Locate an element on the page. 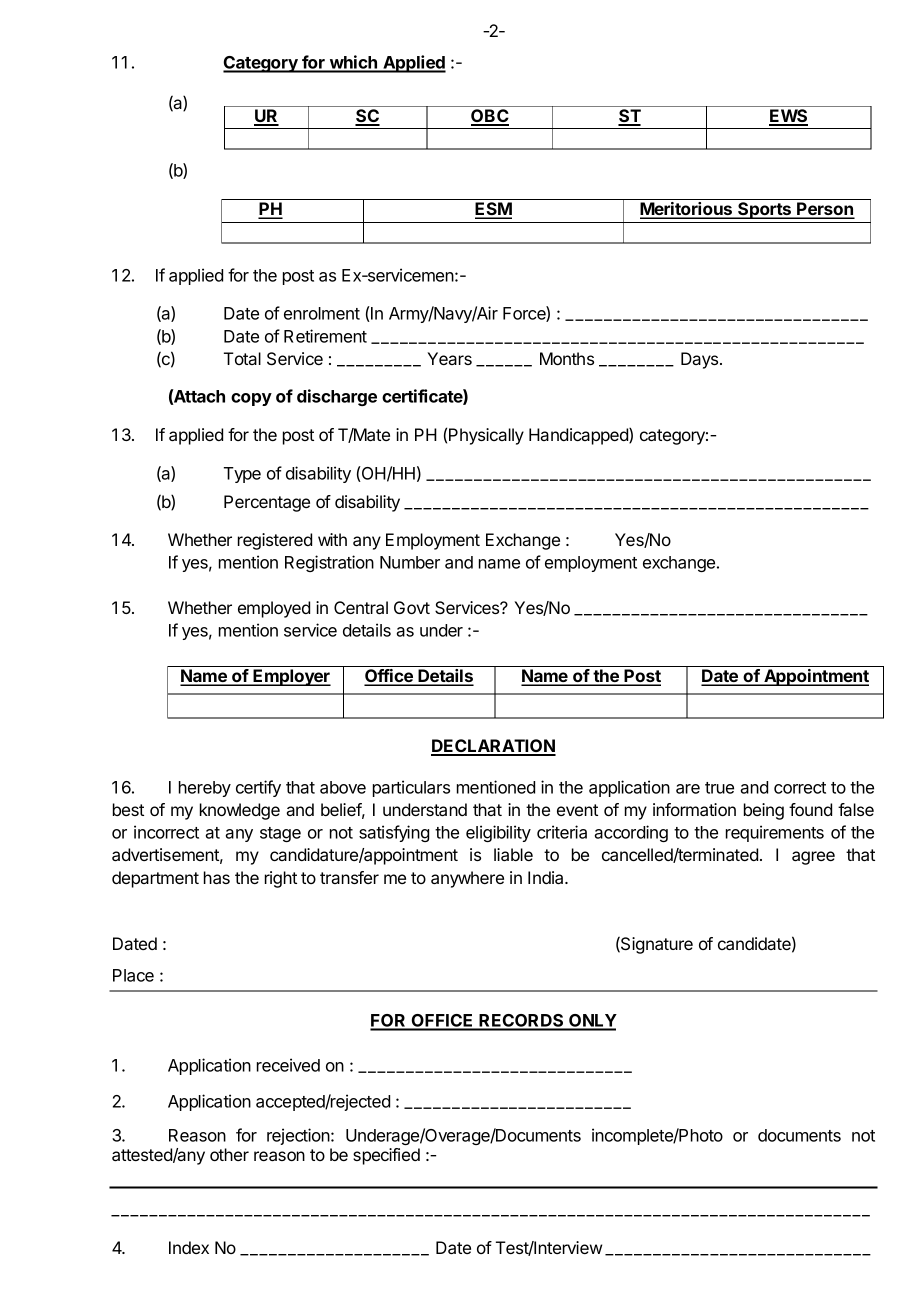 The width and height of the image is (924, 1307). Days is located at coordinates (701, 360).
